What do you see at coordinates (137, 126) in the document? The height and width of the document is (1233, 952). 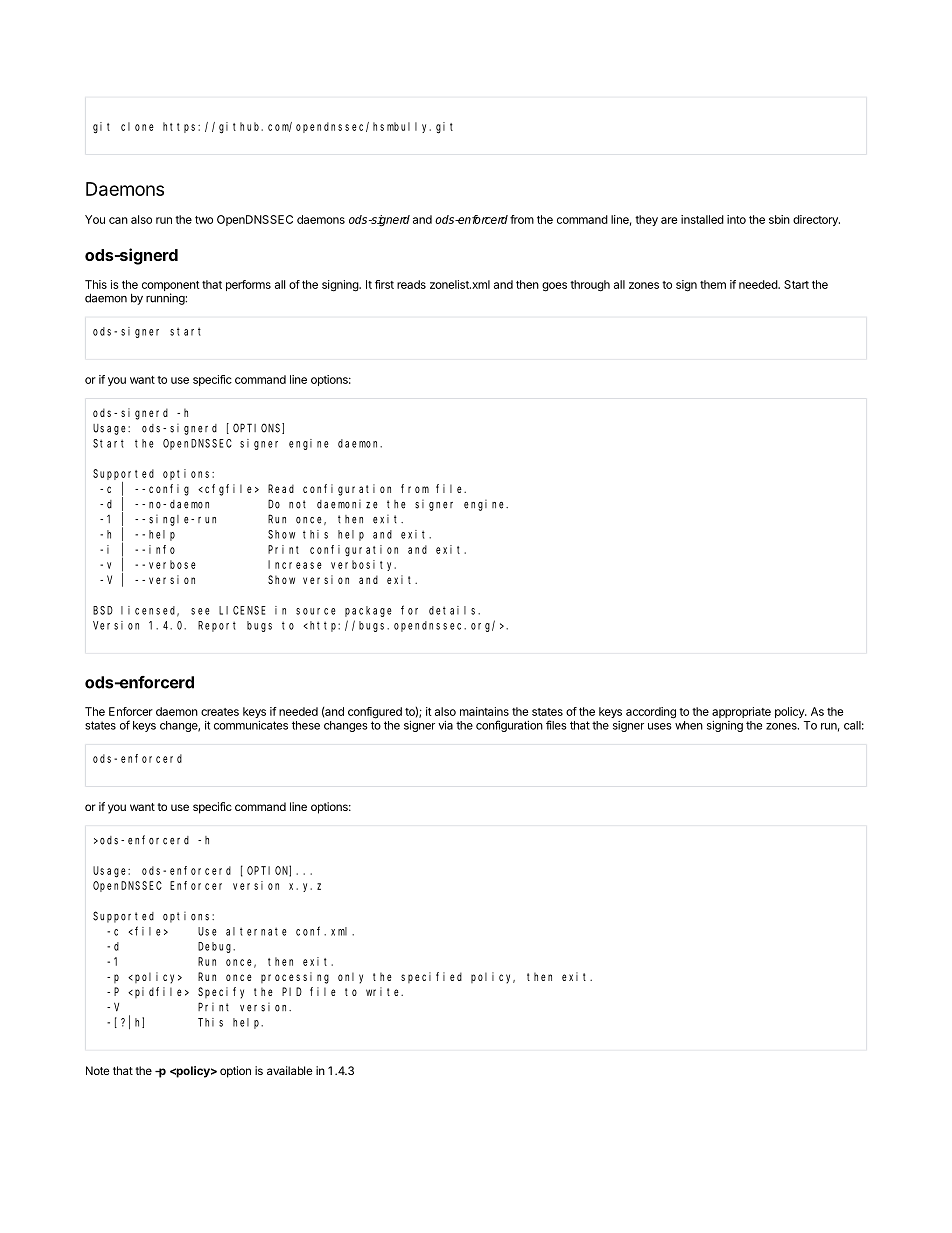 I see `clone` at bounding box center [137, 126].
